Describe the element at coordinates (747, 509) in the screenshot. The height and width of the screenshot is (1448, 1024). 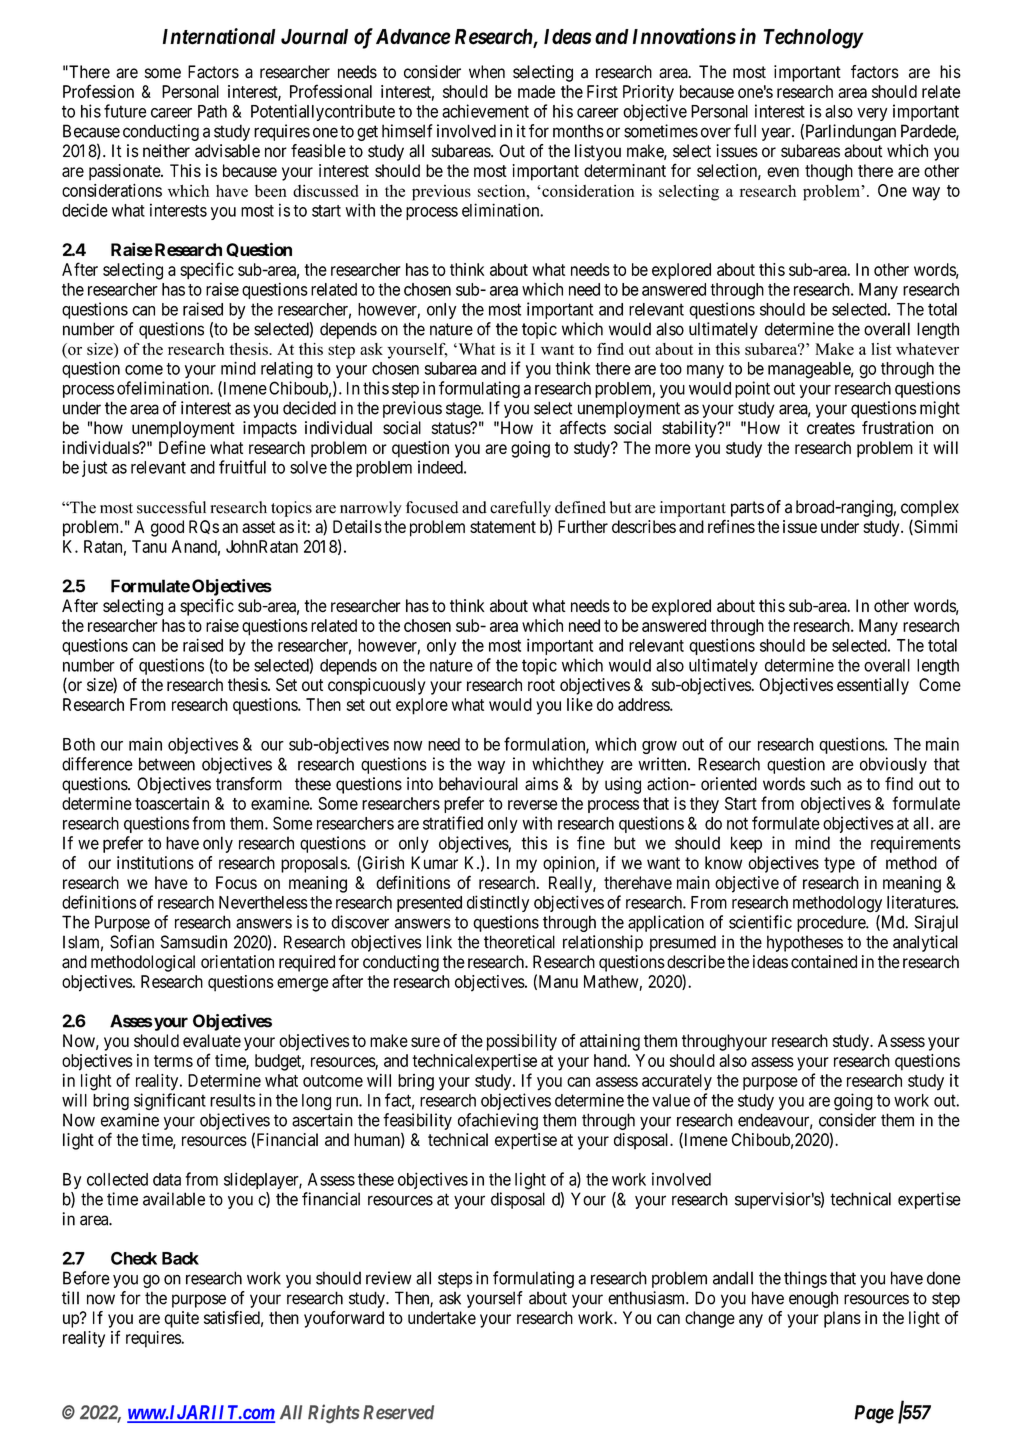
I see `parts` at that location.
